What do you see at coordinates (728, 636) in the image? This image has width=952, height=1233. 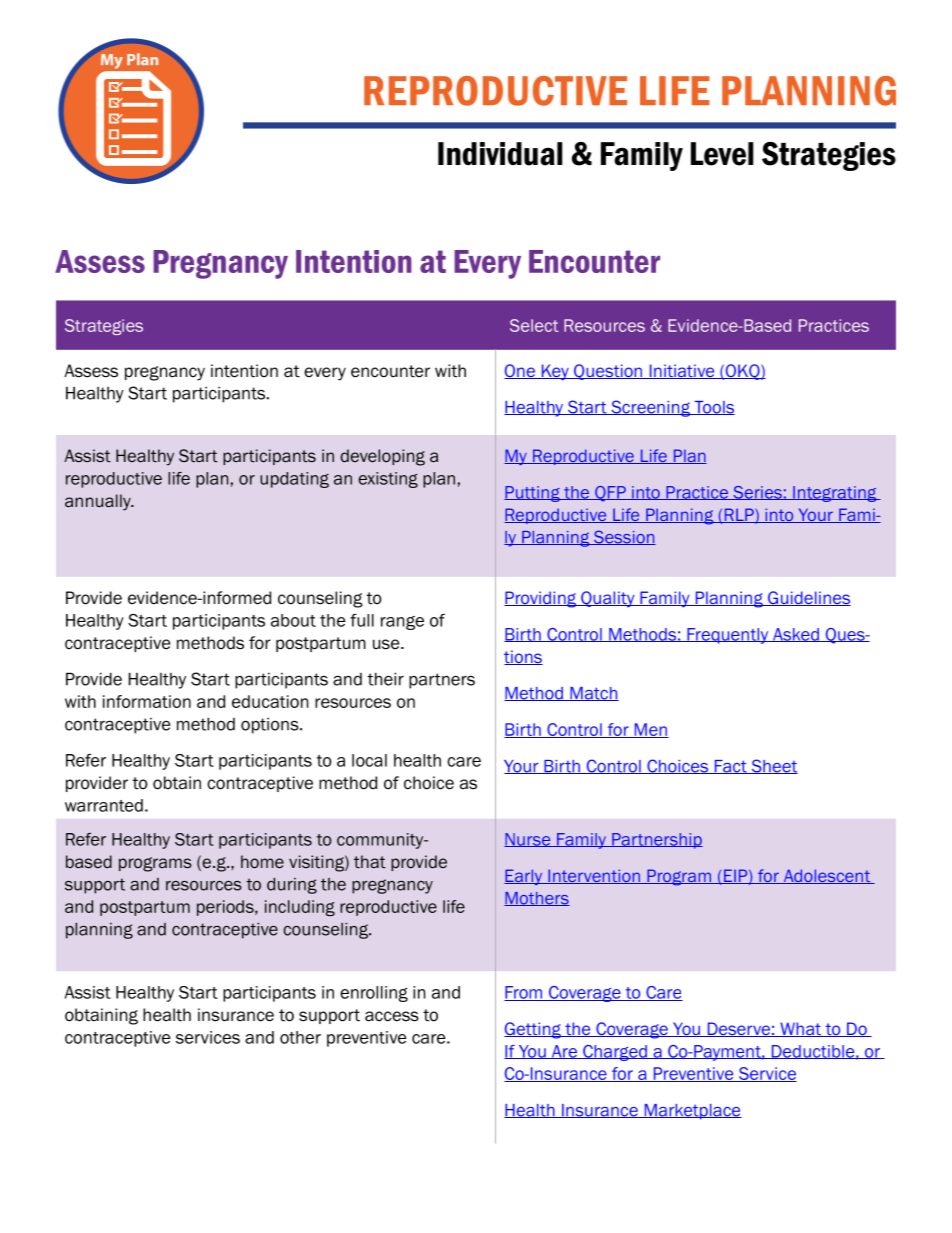 I see `Frequently` at bounding box center [728, 636].
